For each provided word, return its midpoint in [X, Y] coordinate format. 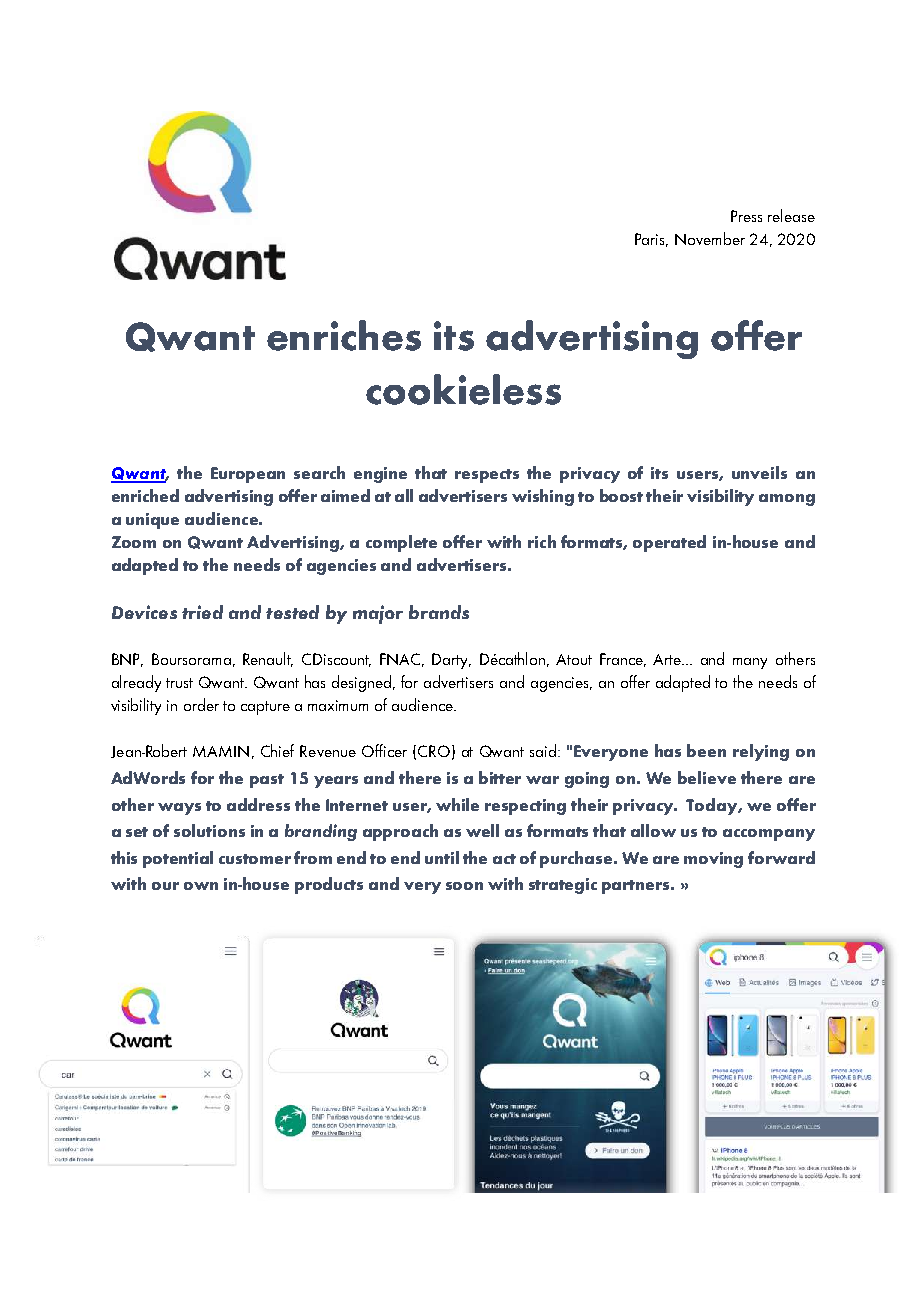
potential [178, 859]
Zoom [134, 542]
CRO [434, 751]
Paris [651, 240]
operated [669, 543]
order [201, 704]
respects [487, 476]
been [706, 750]
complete [401, 543]
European [248, 475]
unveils [759, 472]
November [710, 238]
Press [746, 216]
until [442, 857]
